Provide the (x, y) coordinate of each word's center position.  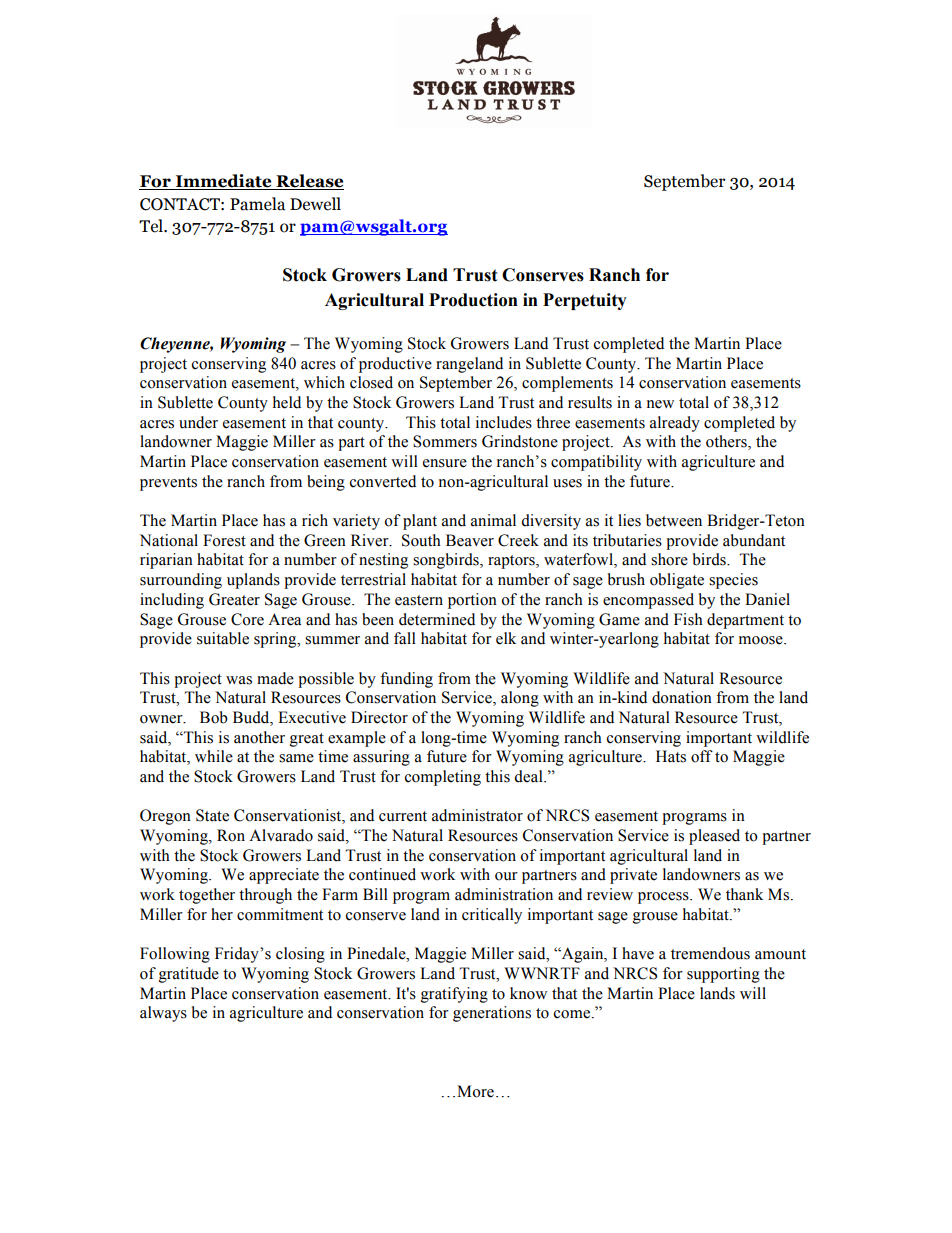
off (702, 756)
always (163, 1014)
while (214, 756)
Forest (224, 540)
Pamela (257, 204)
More (475, 1091)
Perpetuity (585, 301)
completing (443, 778)
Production (473, 300)
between (674, 520)
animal (493, 520)
